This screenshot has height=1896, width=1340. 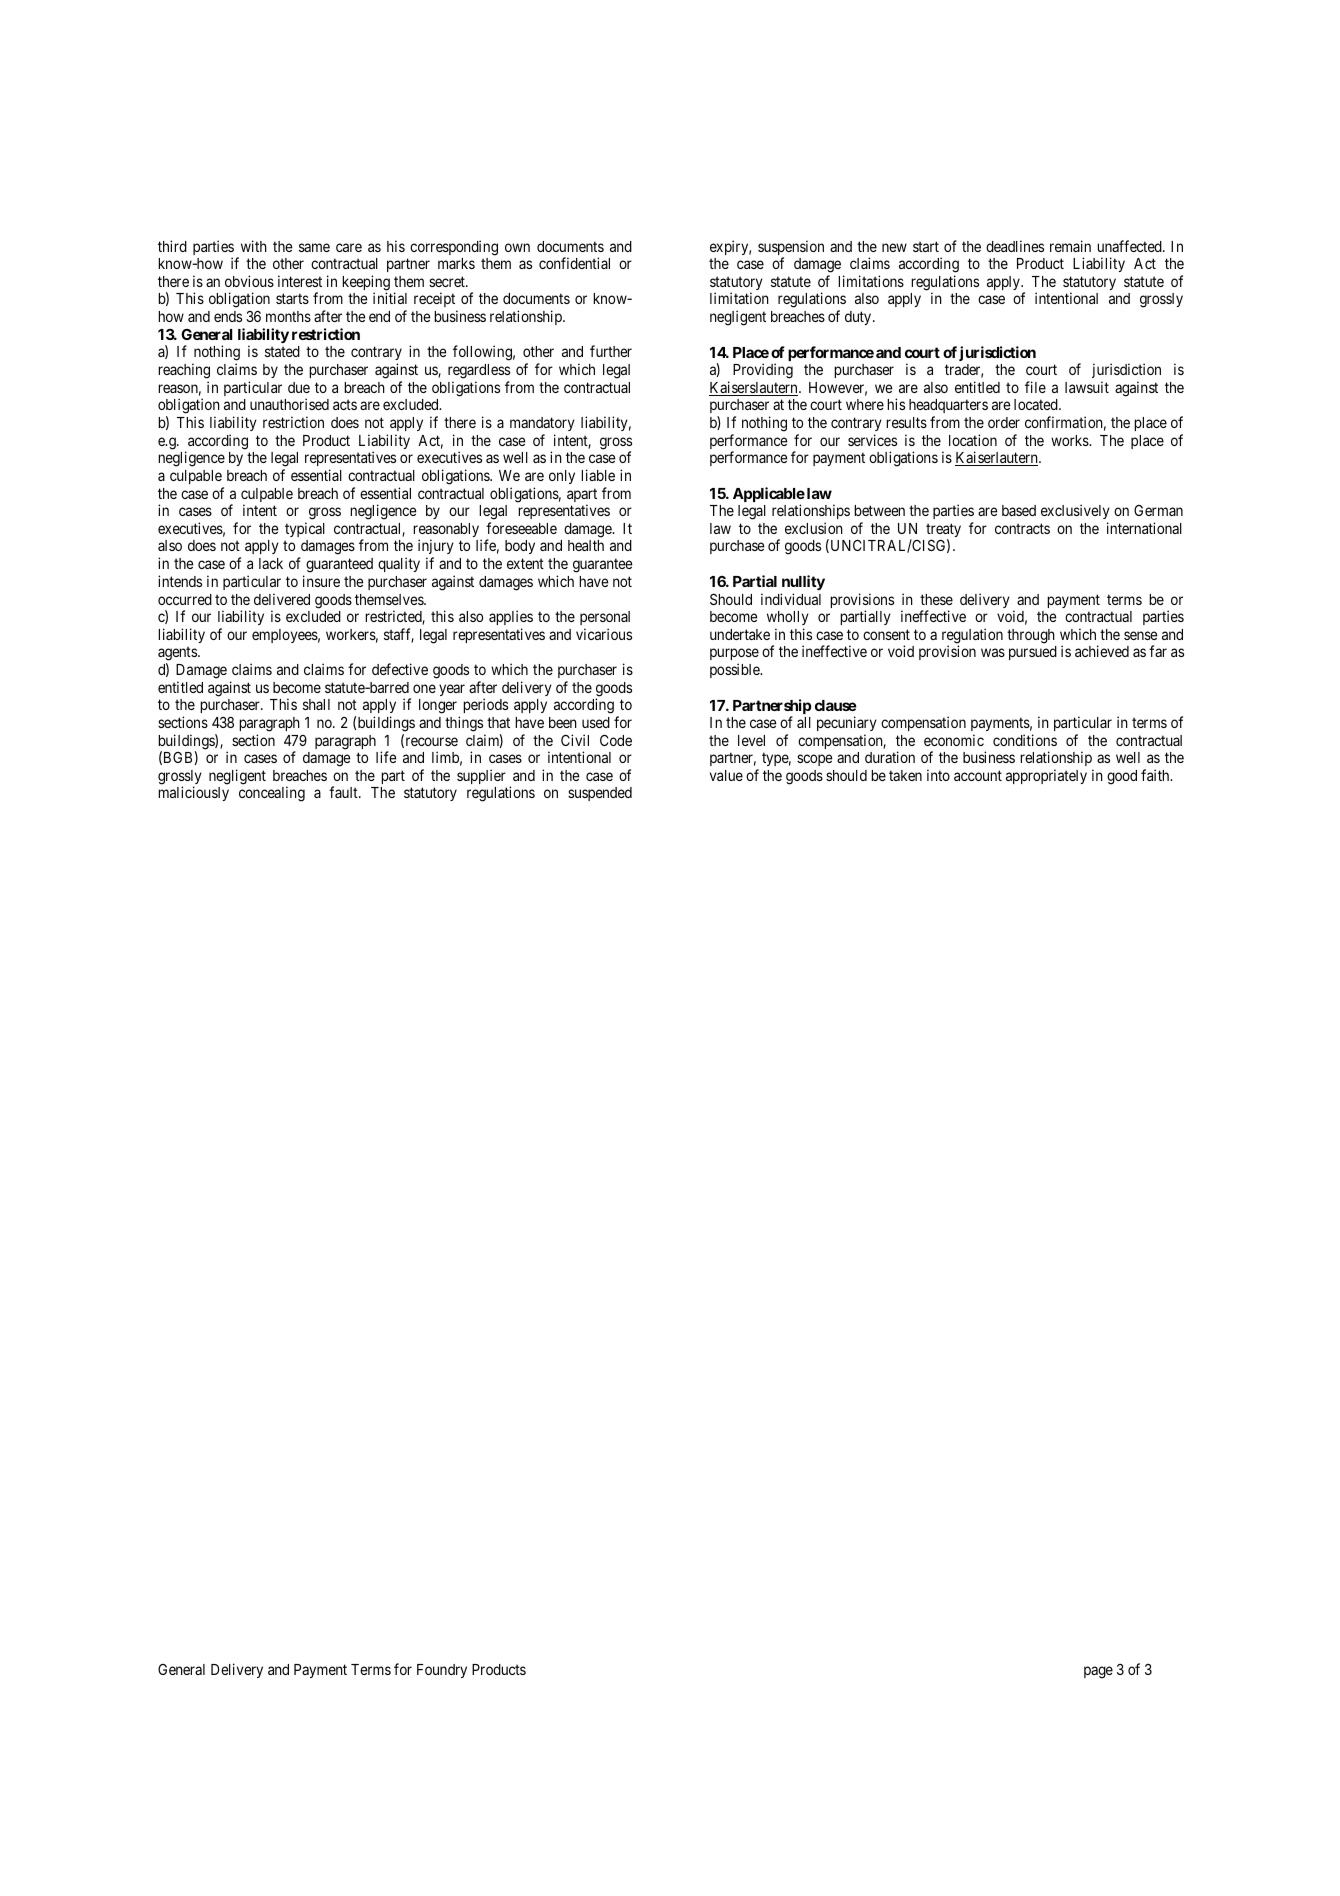 I want to click on interest, so click(x=300, y=281).
